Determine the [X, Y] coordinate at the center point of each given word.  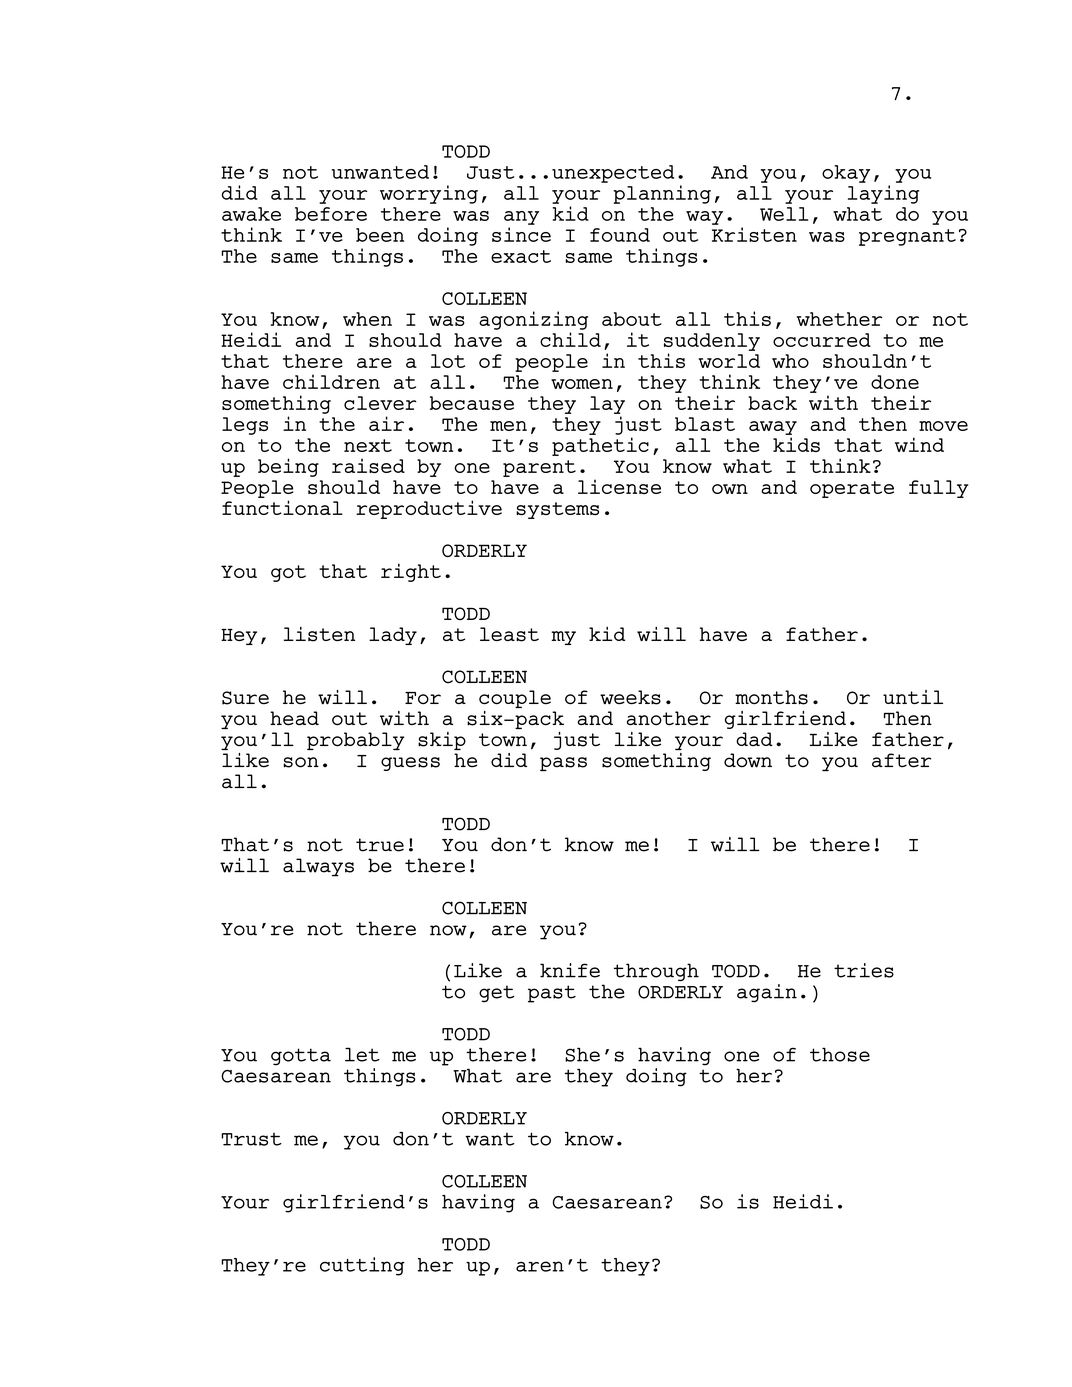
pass [563, 764]
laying [883, 194]
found [620, 235]
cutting [362, 1266]
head [294, 718]
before [331, 214]
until [913, 697]
